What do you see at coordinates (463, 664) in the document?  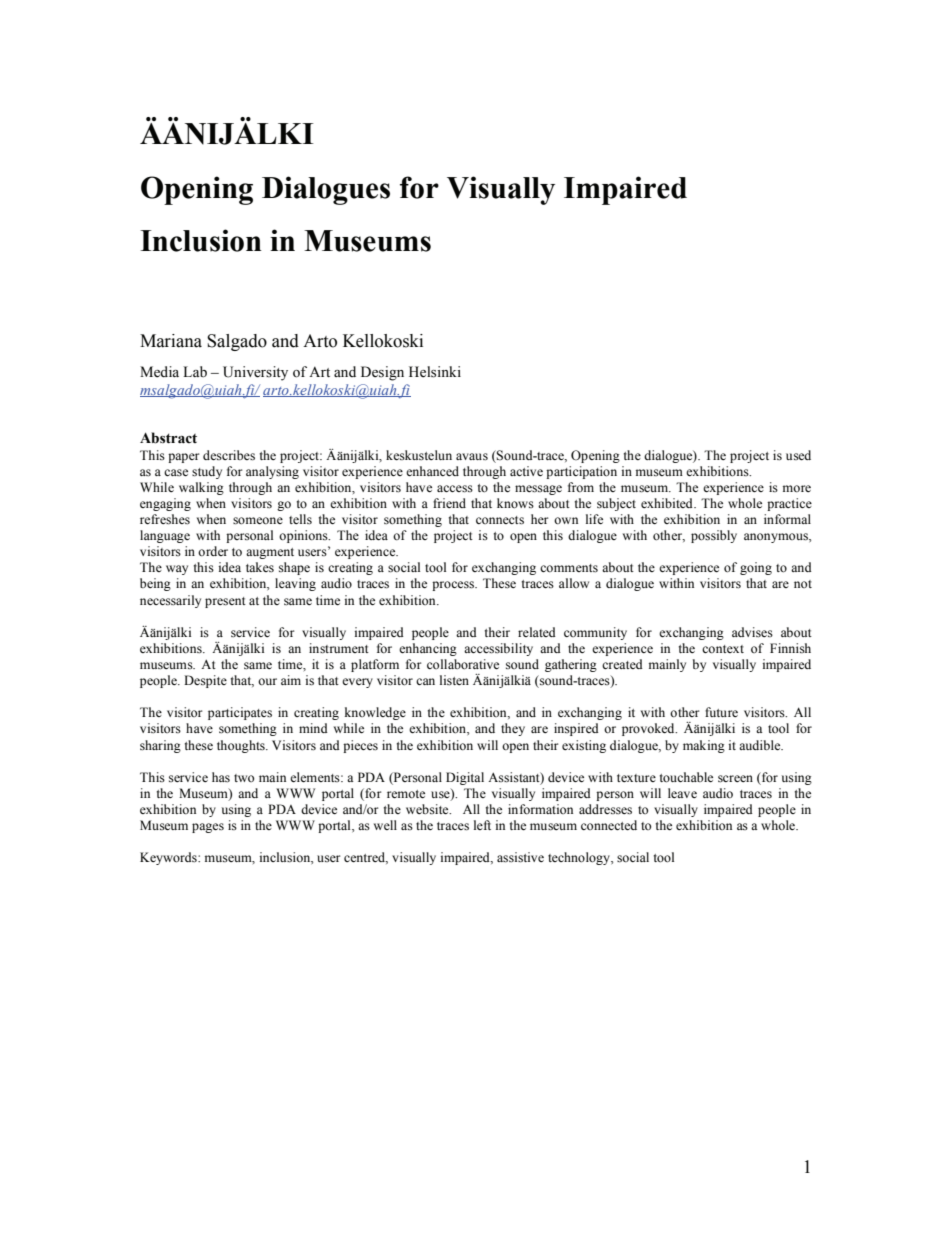 I see `collaborative` at bounding box center [463, 664].
